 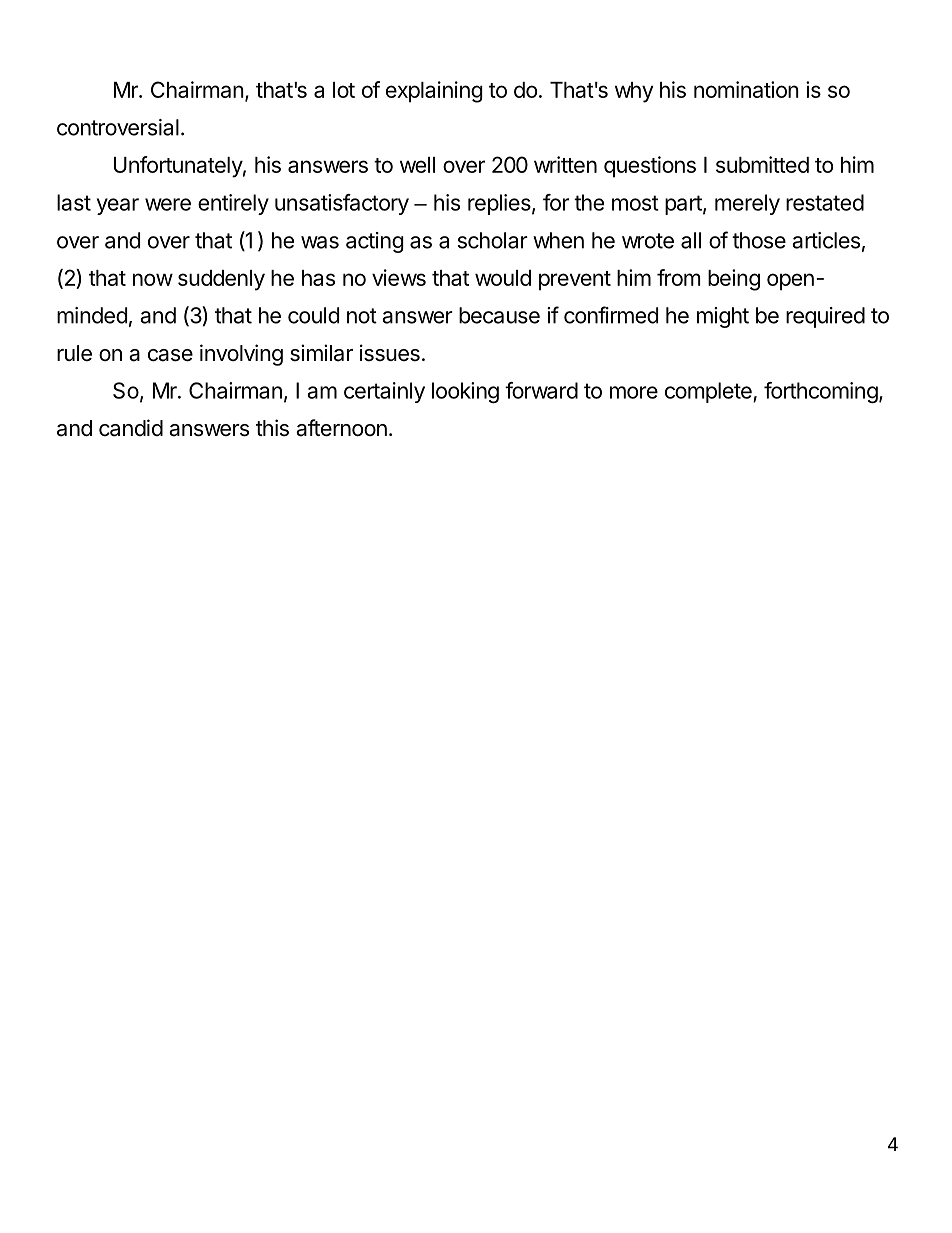 What do you see at coordinates (747, 204) in the screenshot?
I see `merely` at bounding box center [747, 204].
